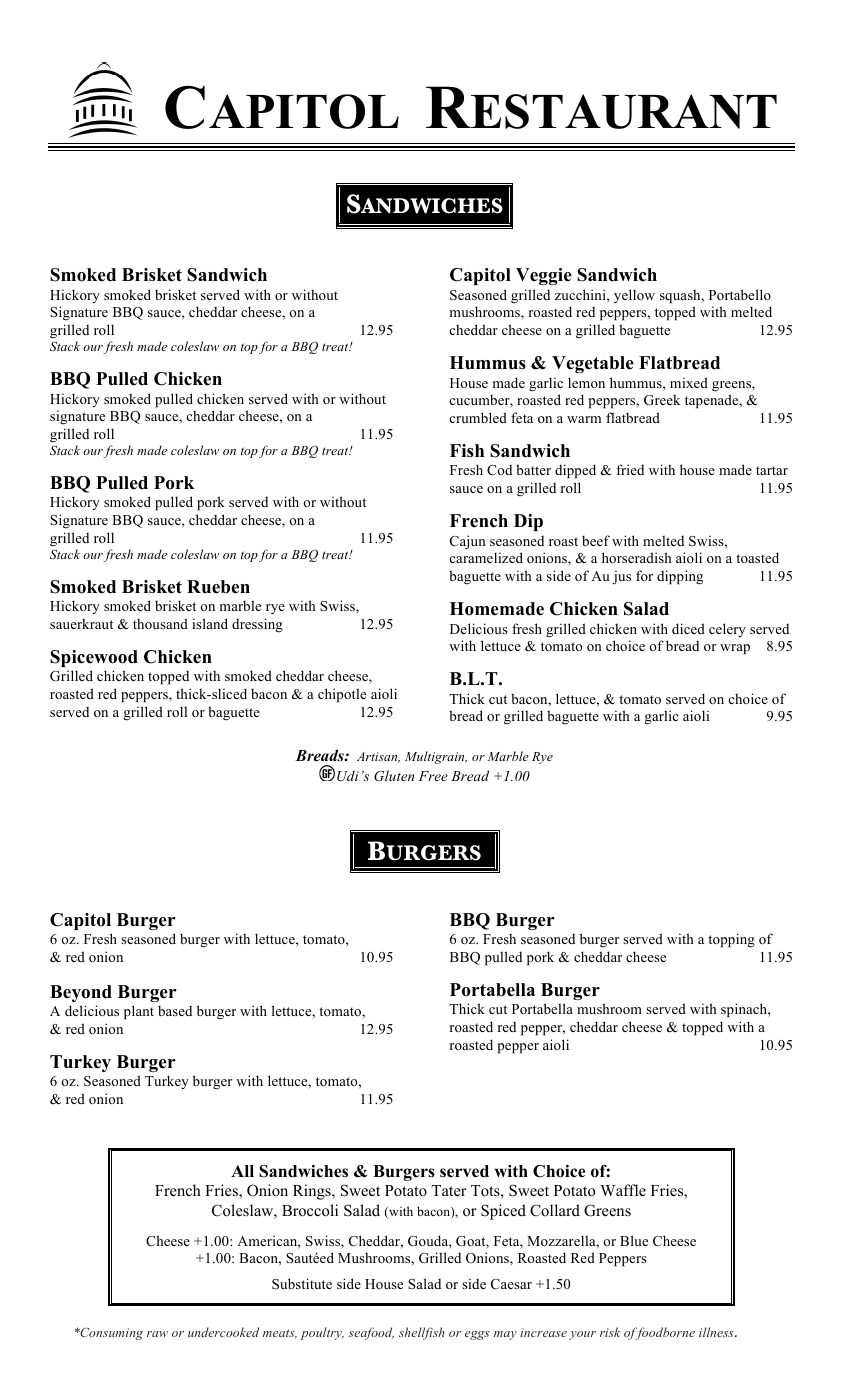 Image resolution: width=849 pixels, height=1400 pixels. I want to click on raw, so click(157, 1334).
